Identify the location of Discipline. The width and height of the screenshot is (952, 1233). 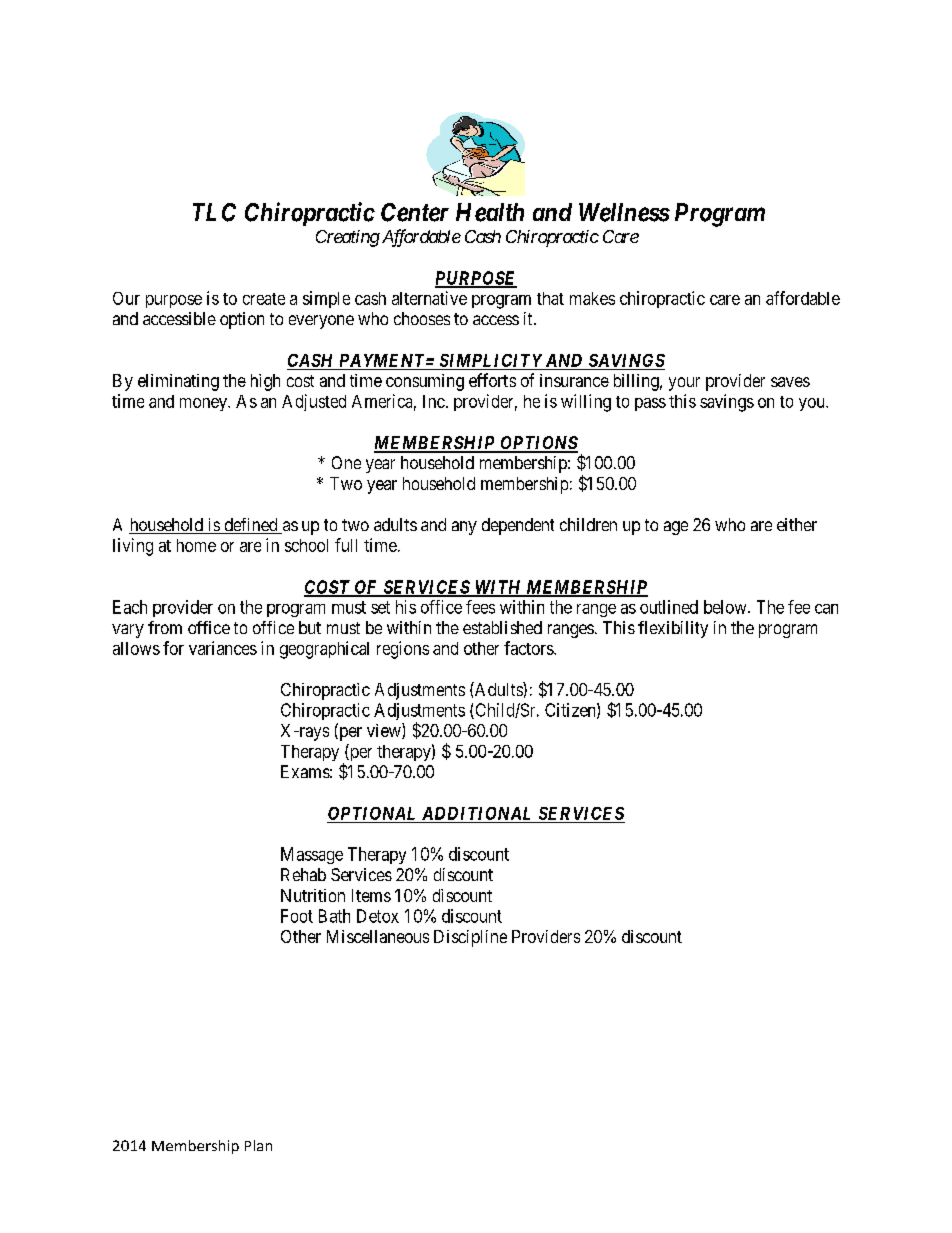
(470, 938).
